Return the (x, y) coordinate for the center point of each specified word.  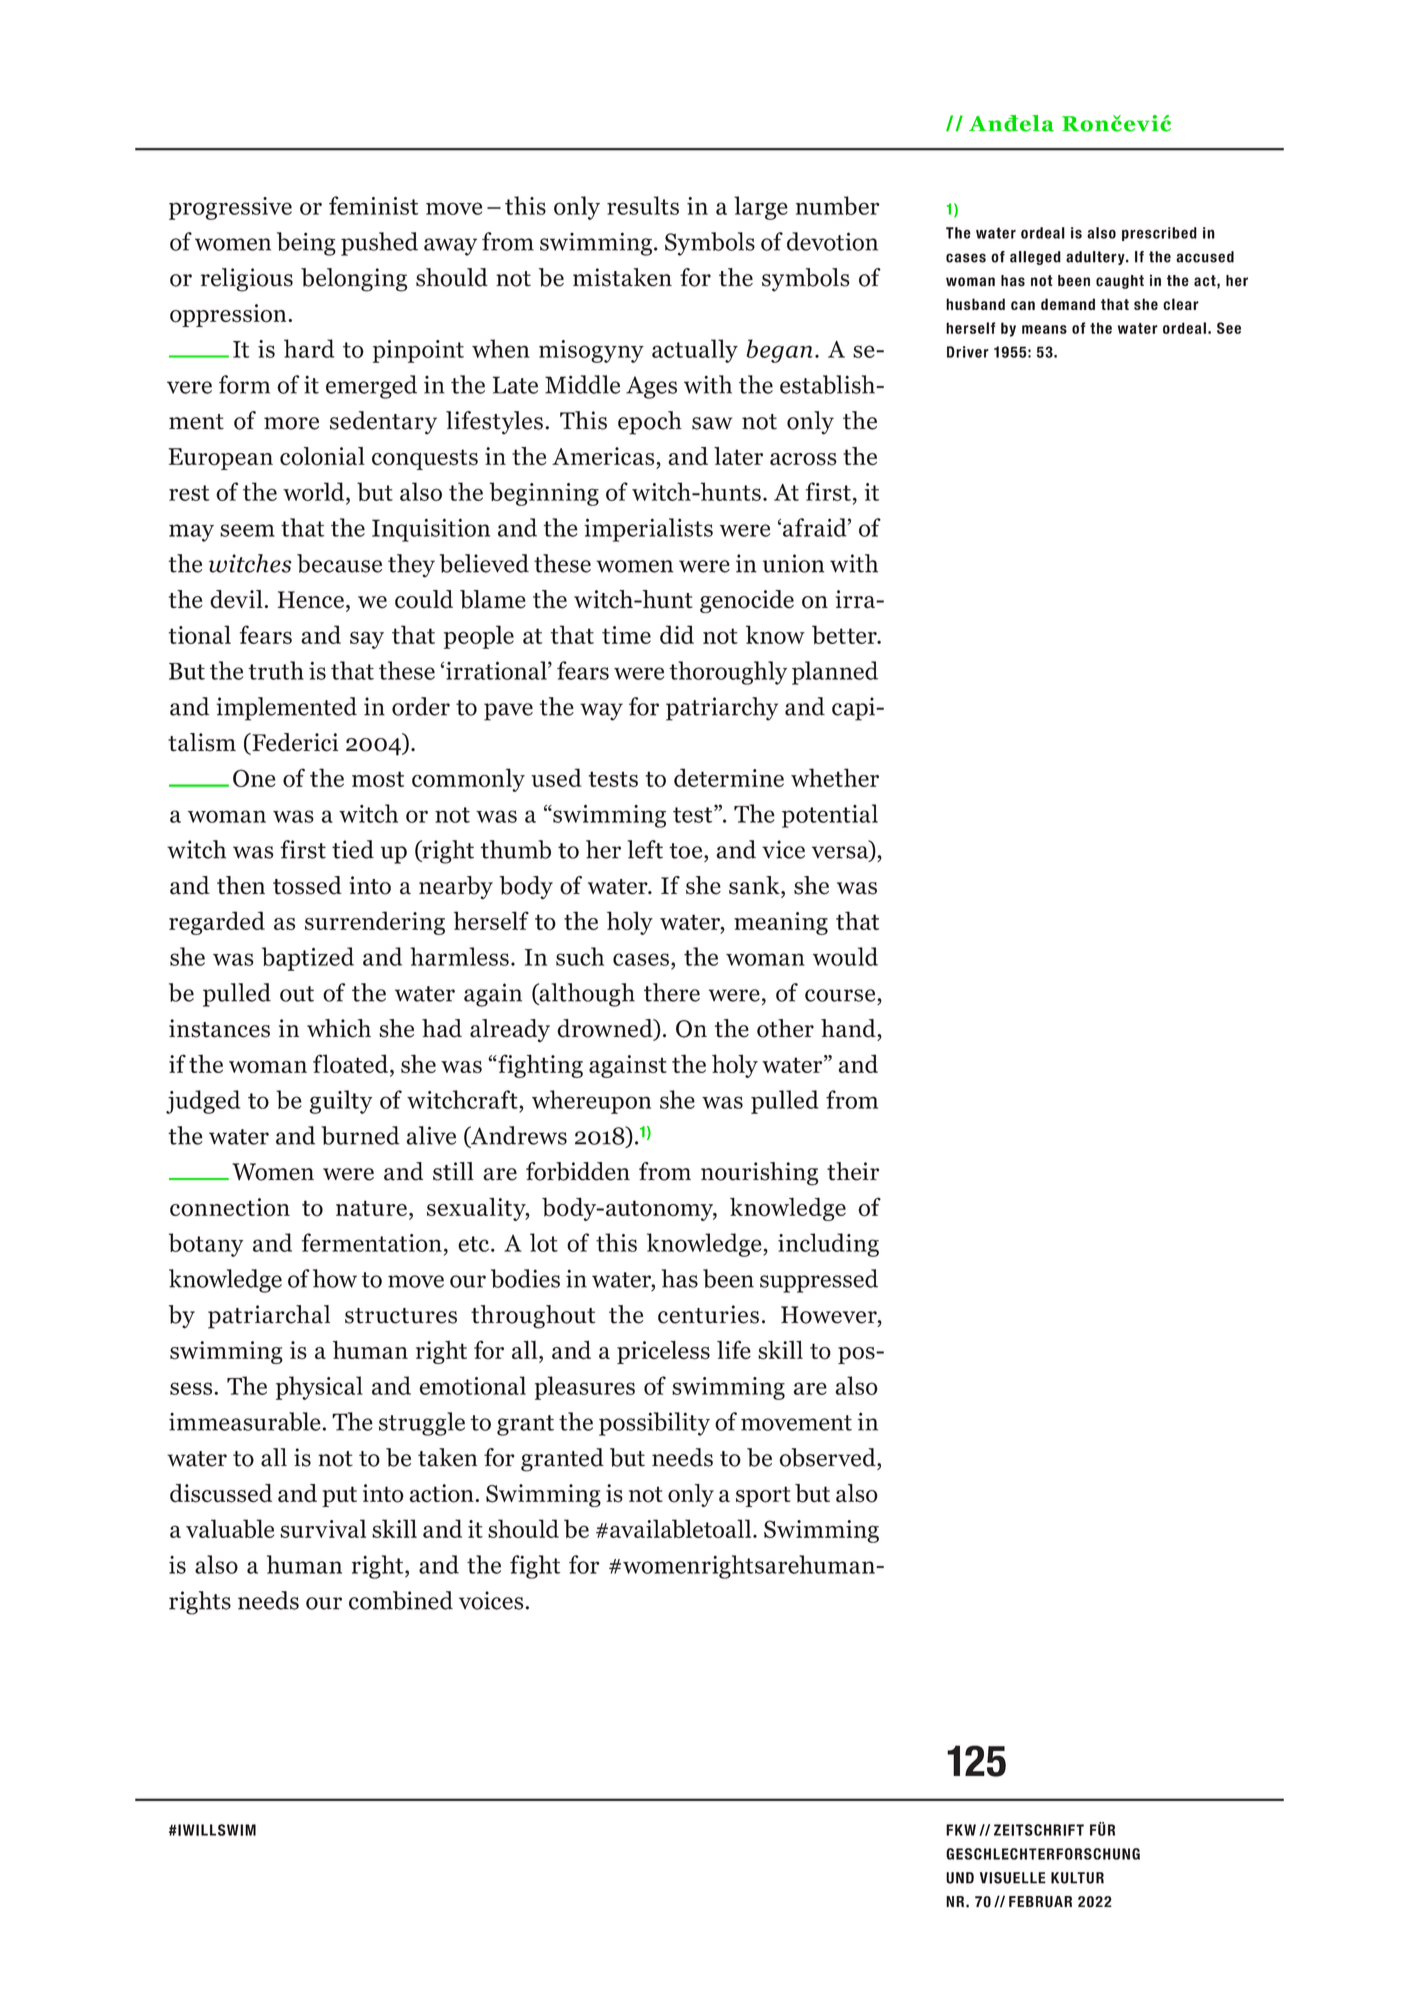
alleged (1035, 258)
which (339, 1028)
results (643, 205)
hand (849, 1028)
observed (828, 1457)
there (672, 992)
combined (401, 1600)
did (677, 634)
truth (276, 670)
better (845, 634)
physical (319, 1388)
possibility (654, 1424)
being (306, 244)
